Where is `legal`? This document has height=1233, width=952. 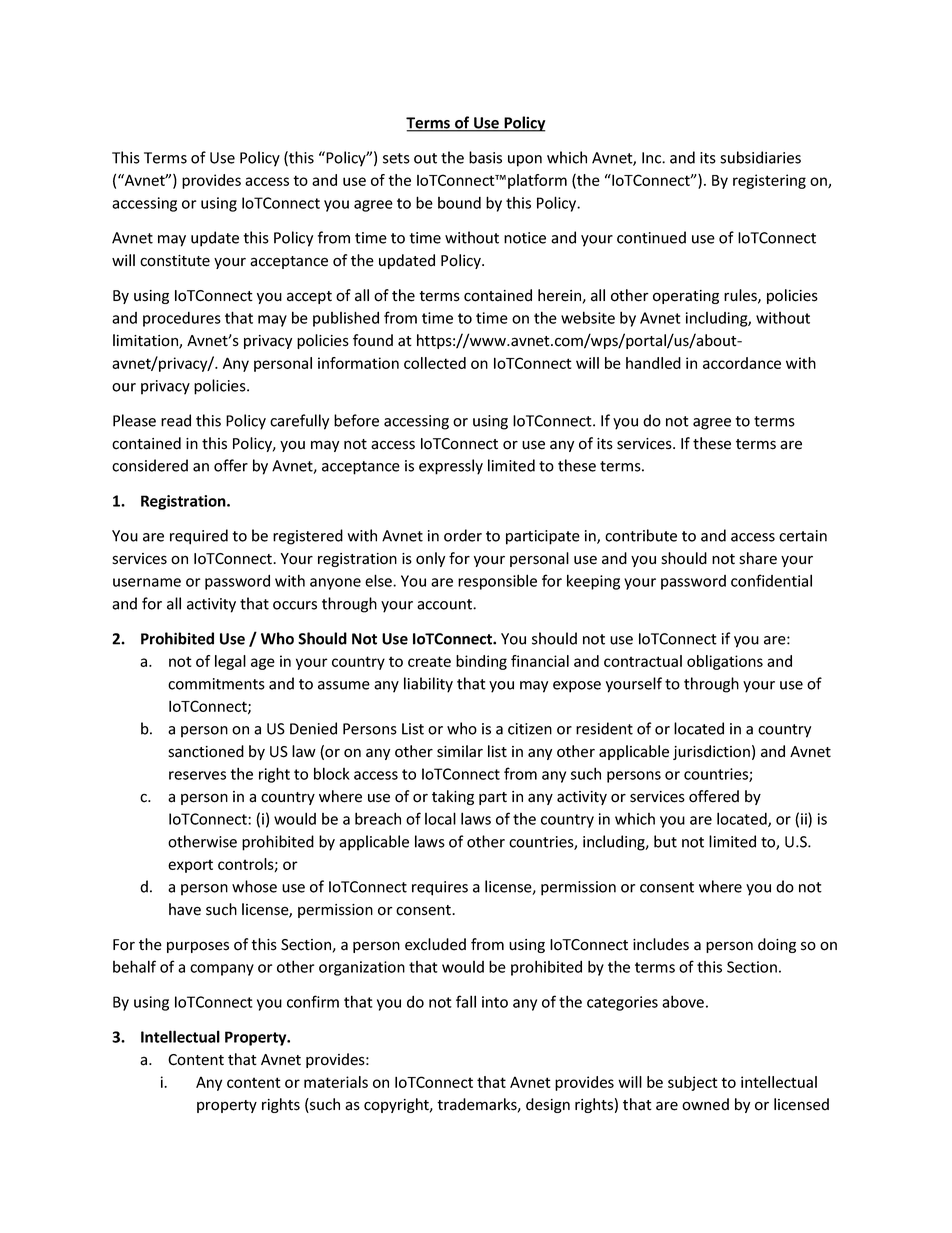
legal is located at coordinates (230, 662).
